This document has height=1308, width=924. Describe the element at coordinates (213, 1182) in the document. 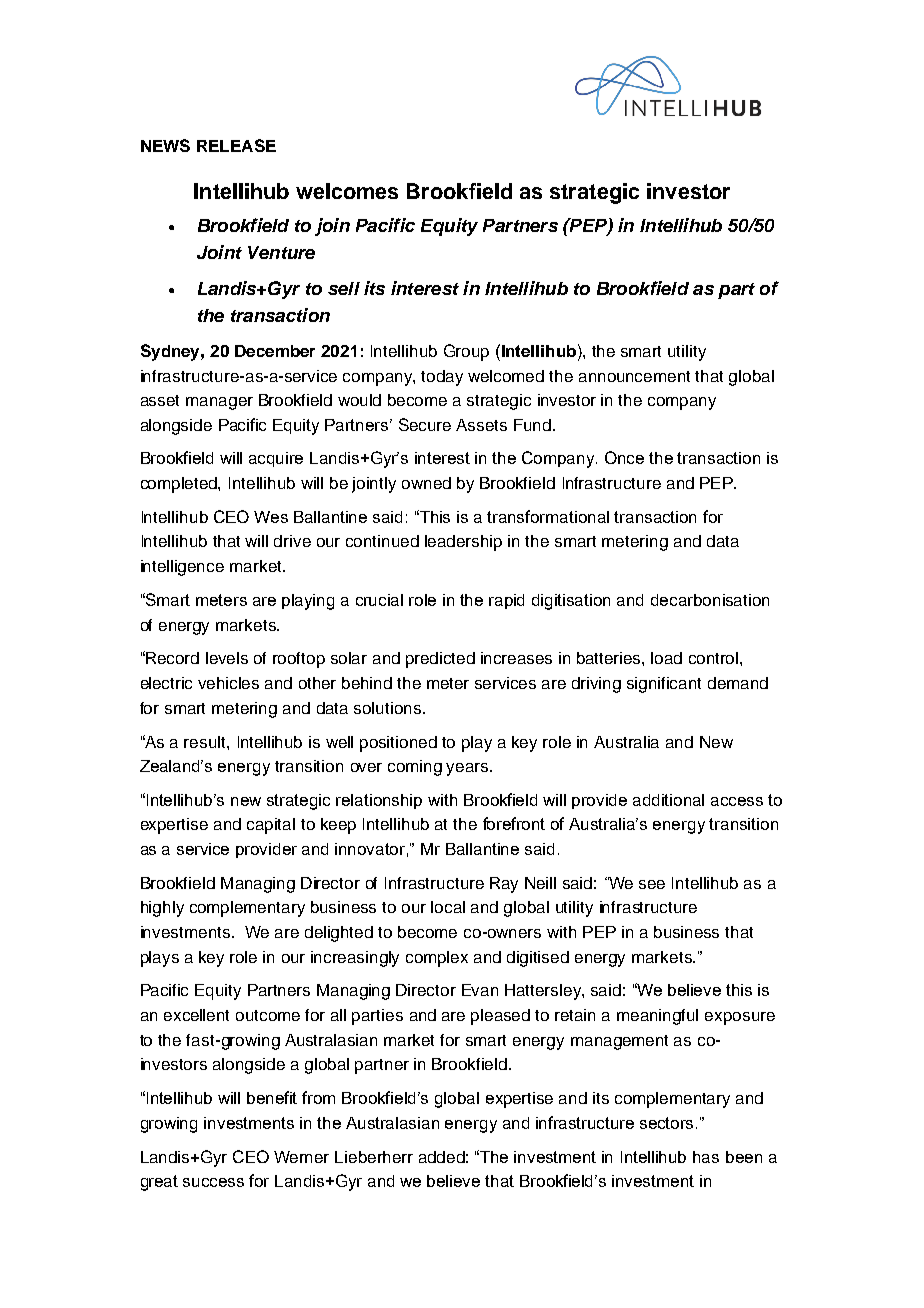

I see `success` at that location.
